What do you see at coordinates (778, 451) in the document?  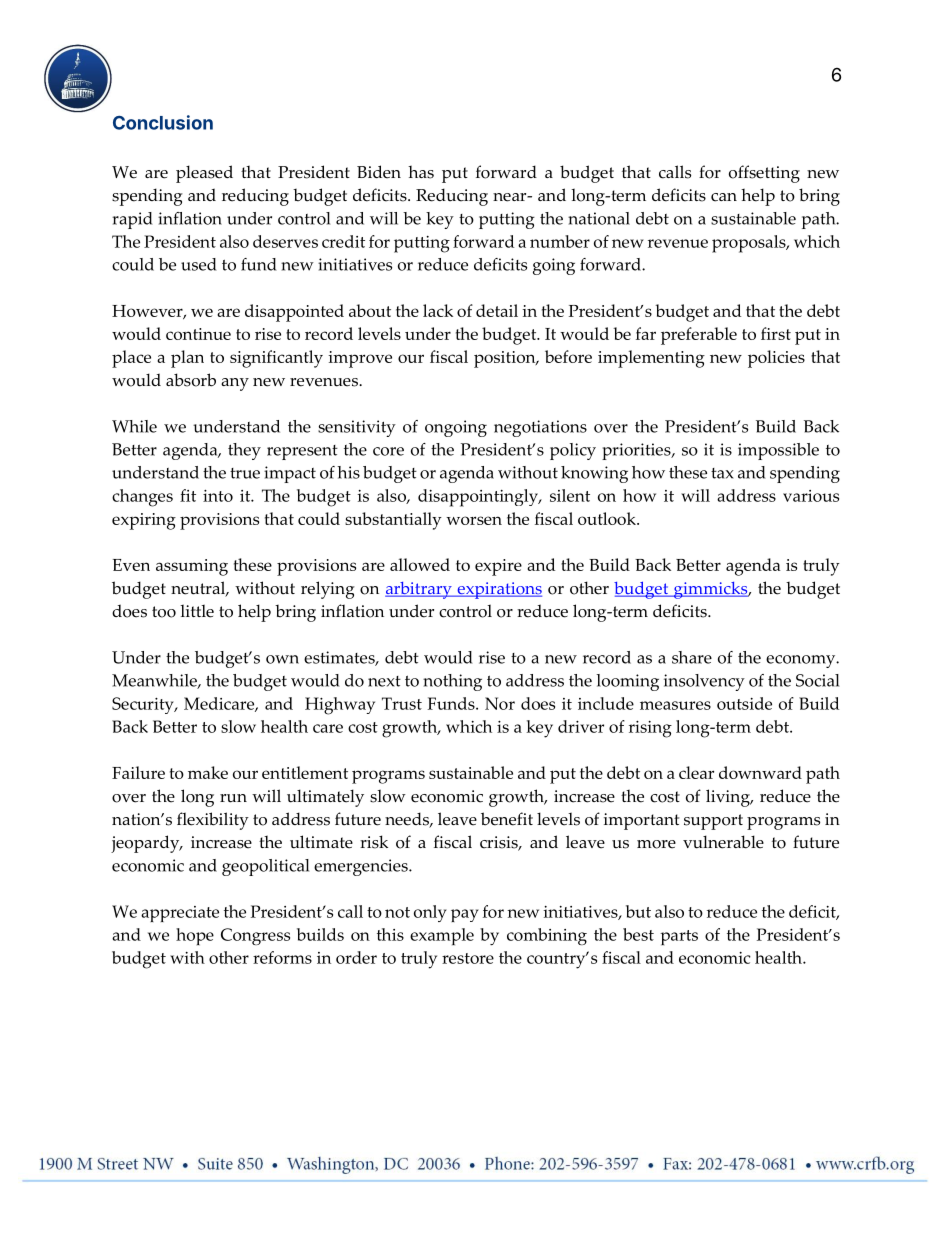 I see `impossible` at bounding box center [778, 451].
